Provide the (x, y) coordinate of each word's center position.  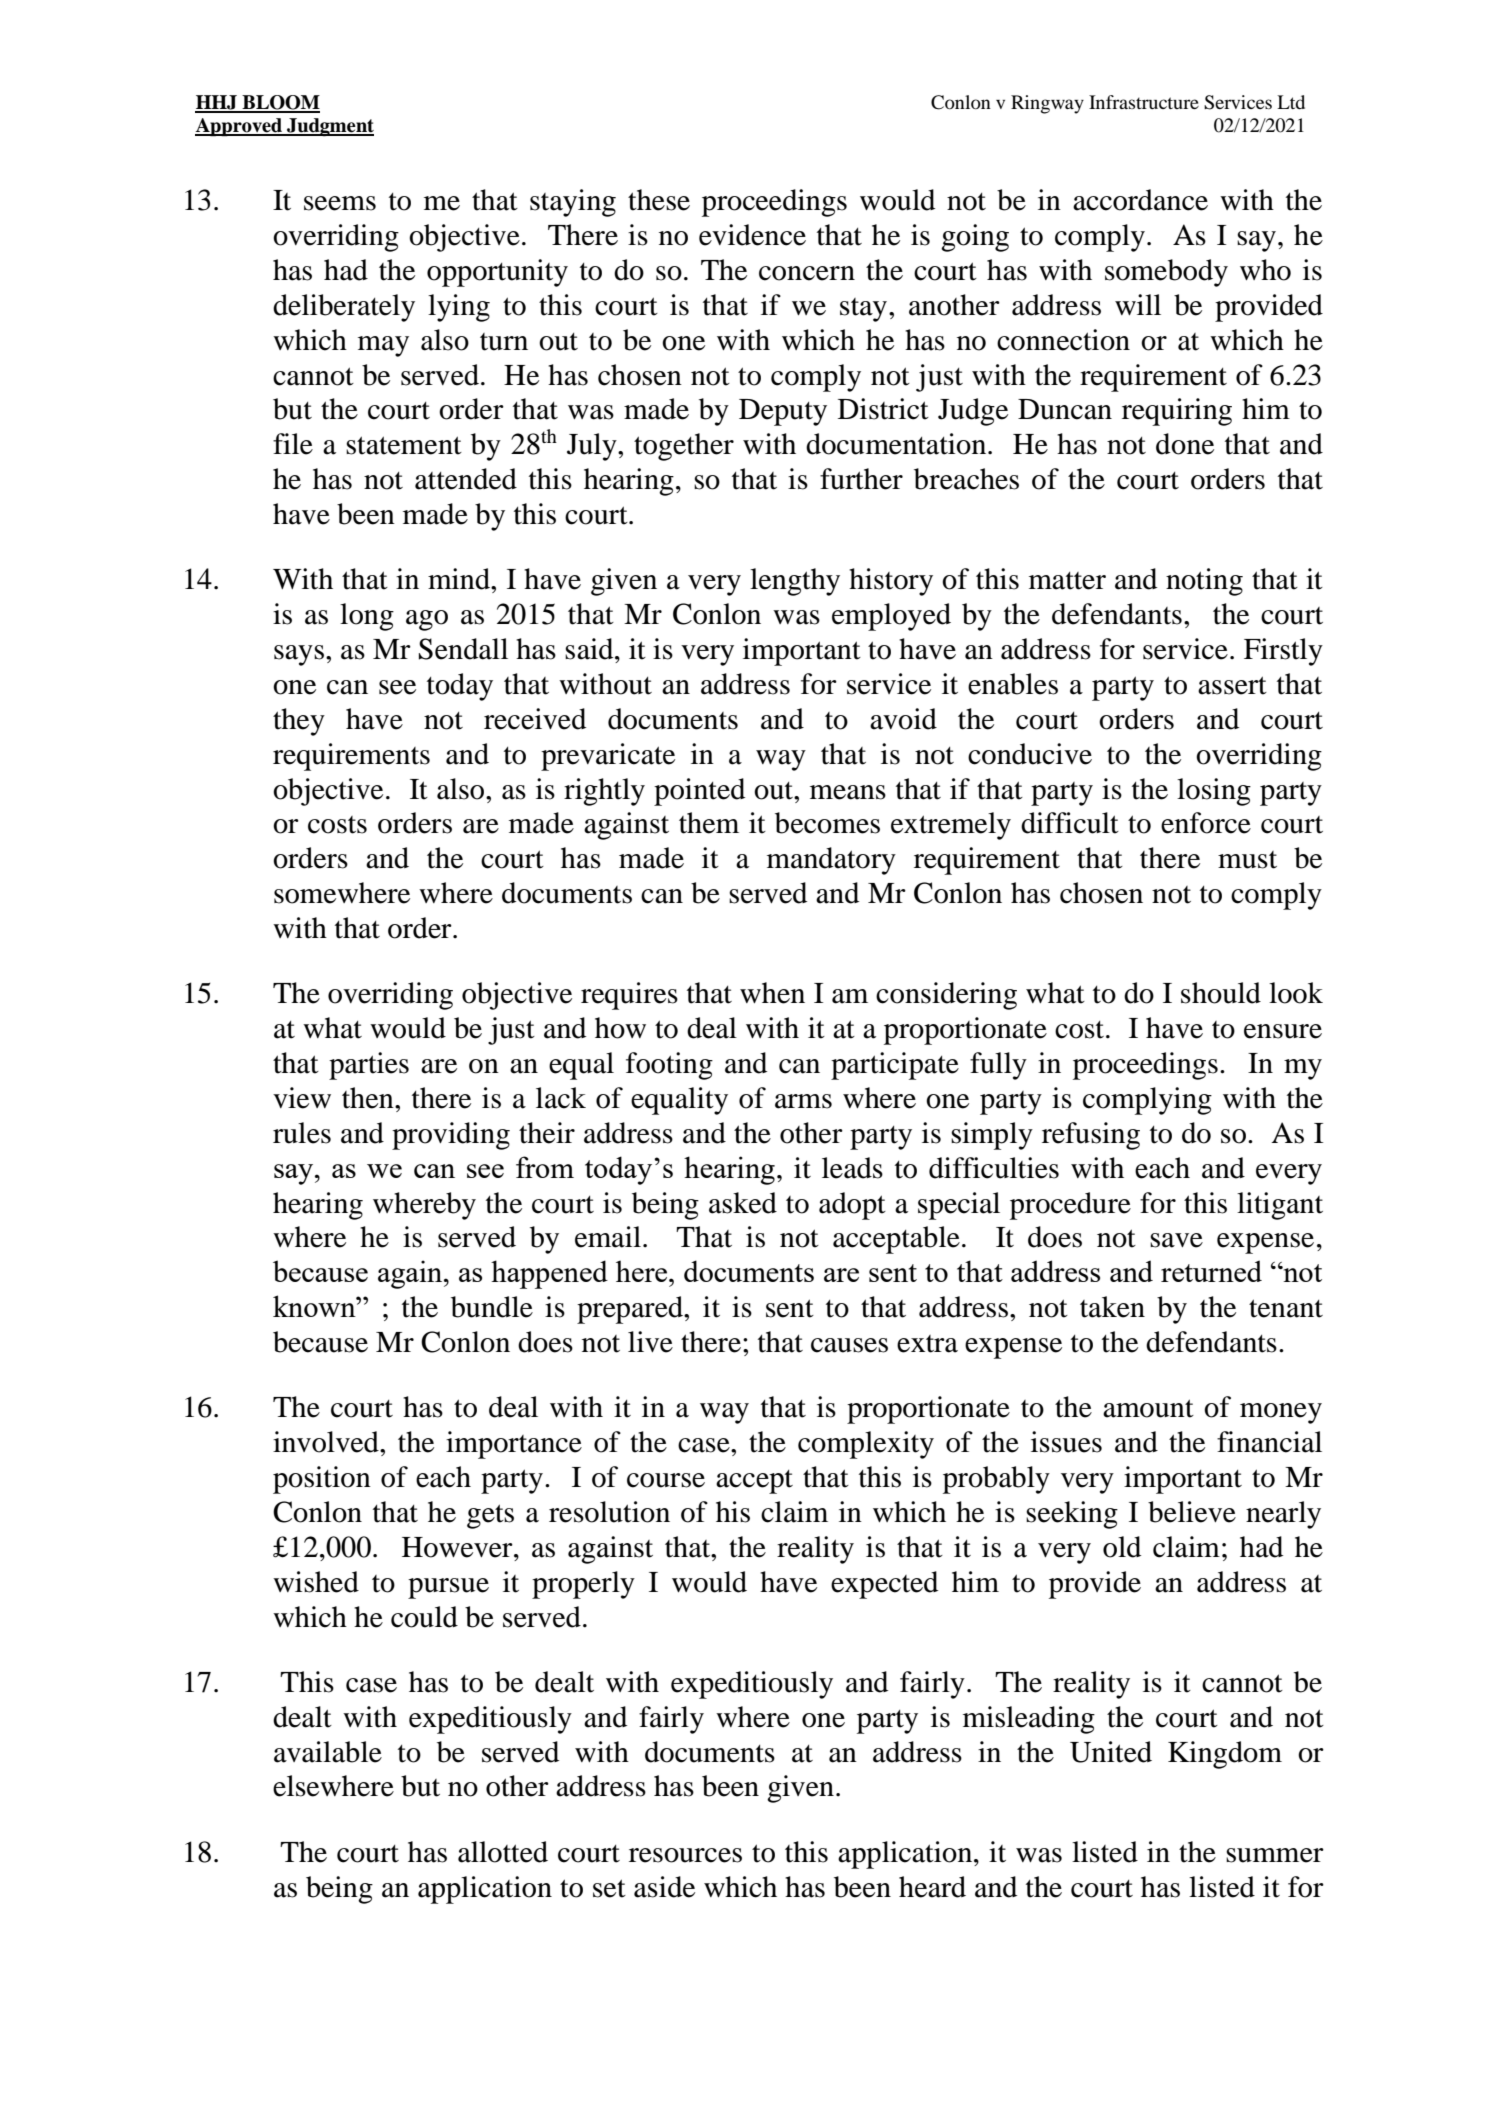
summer (1275, 1855)
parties (369, 1066)
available (328, 1752)
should (1221, 993)
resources (685, 1855)
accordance (1140, 200)
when (772, 993)
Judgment (329, 127)
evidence (752, 235)
